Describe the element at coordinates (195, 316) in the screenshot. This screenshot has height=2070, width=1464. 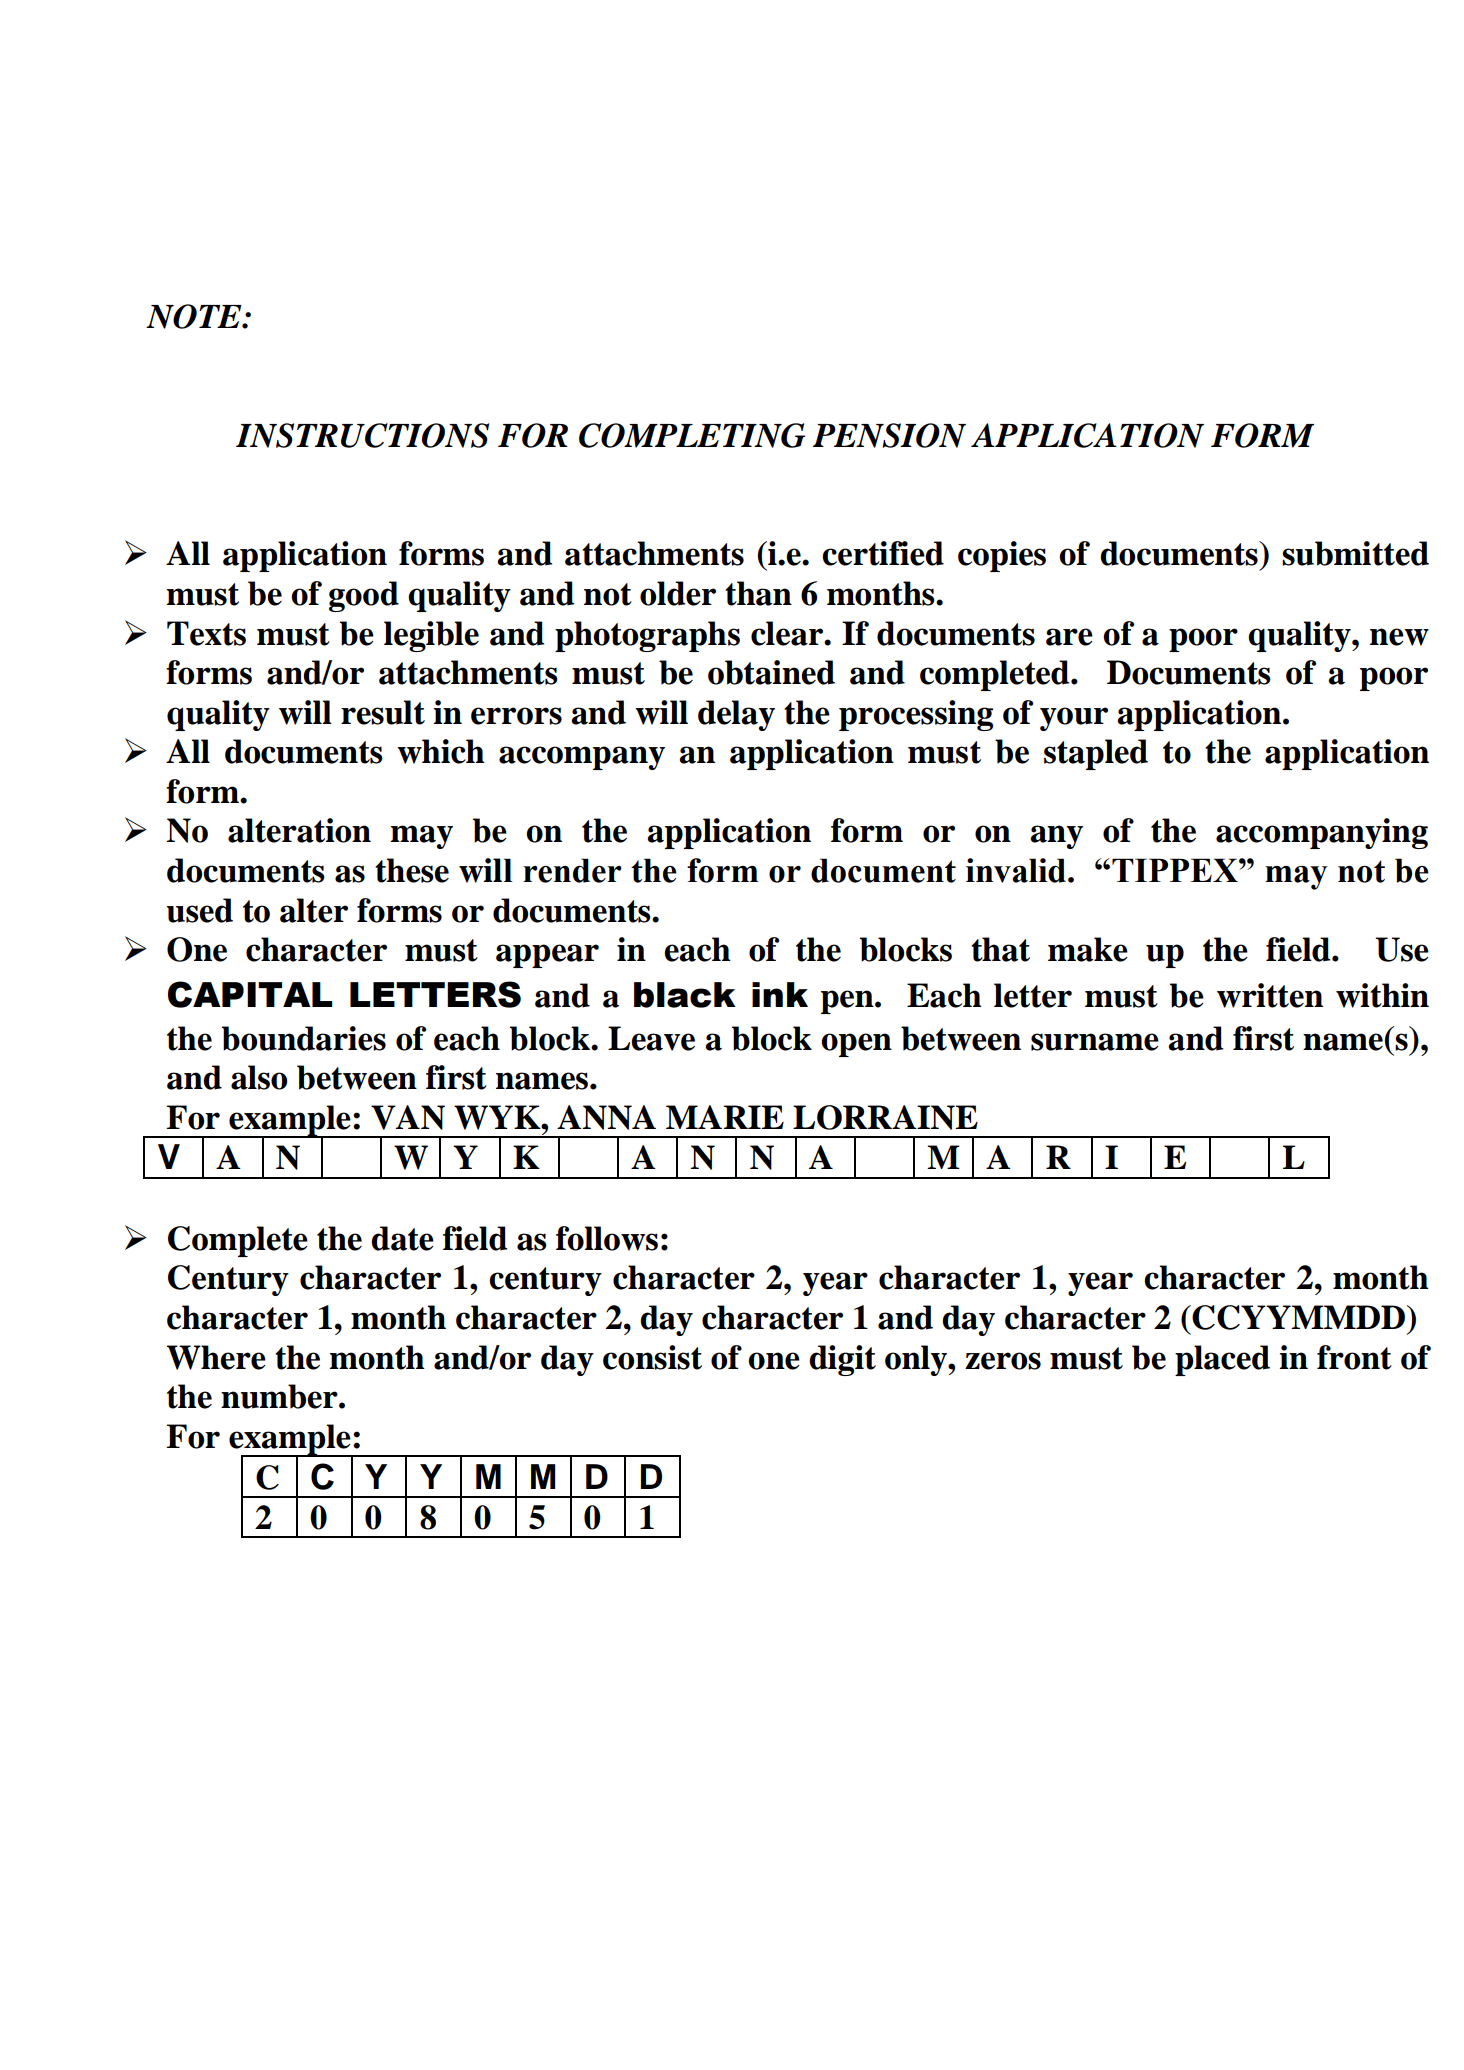
I see `NOTE` at that location.
